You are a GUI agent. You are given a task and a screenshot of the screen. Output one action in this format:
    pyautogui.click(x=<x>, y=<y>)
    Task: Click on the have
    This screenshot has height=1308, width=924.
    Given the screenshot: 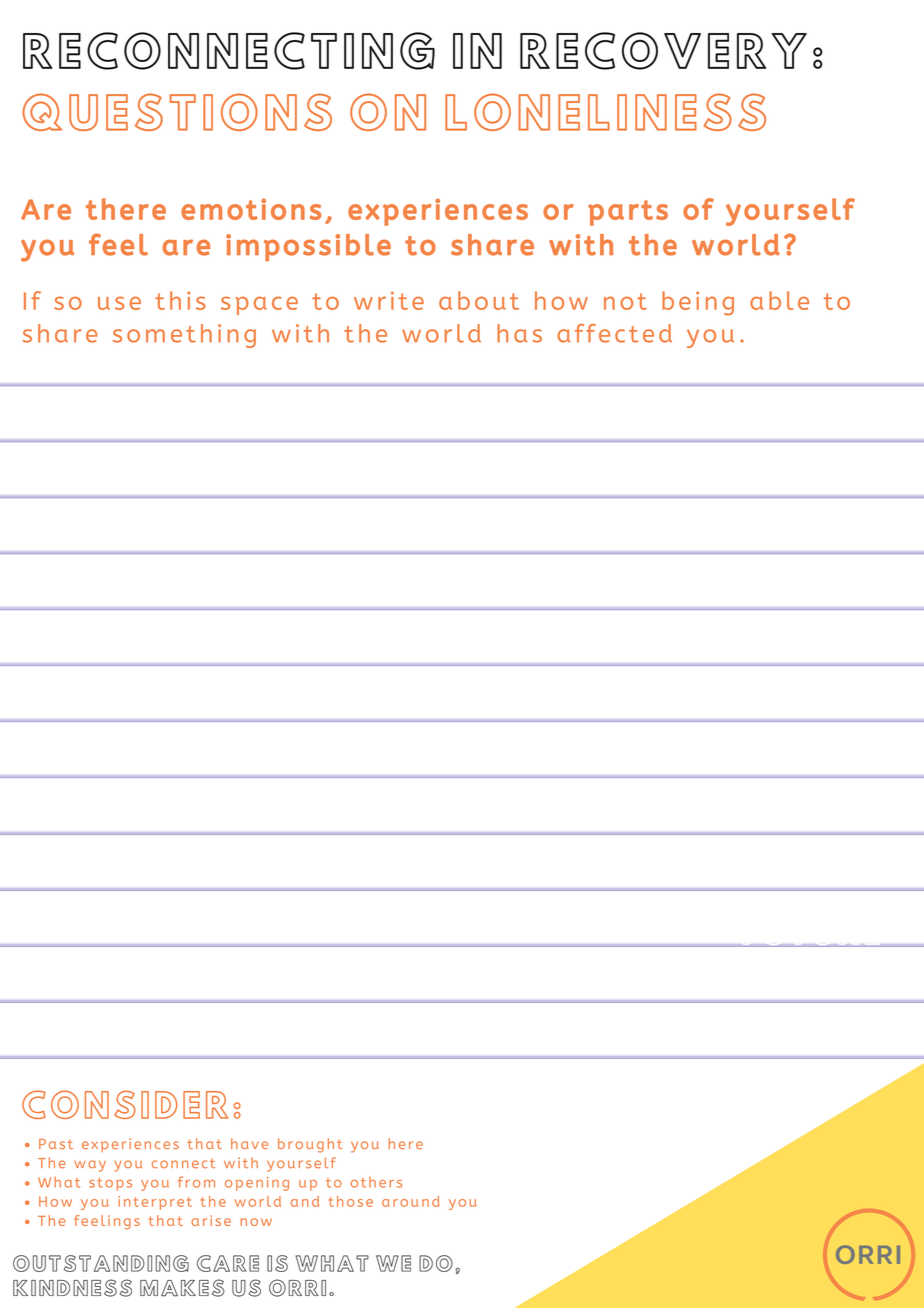 What is the action you would take?
    pyautogui.click(x=249, y=1143)
